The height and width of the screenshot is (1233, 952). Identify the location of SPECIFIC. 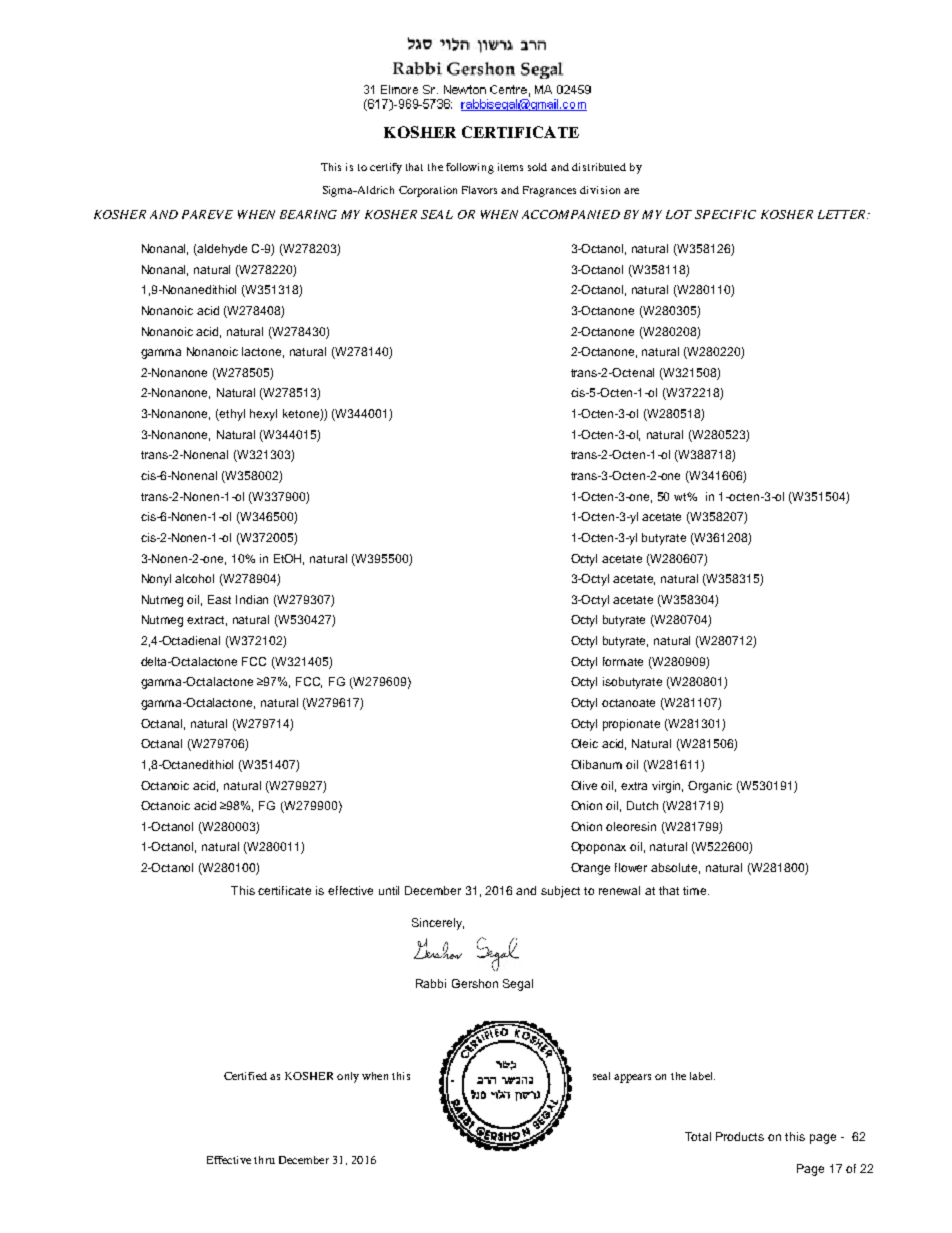
(725, 214).
